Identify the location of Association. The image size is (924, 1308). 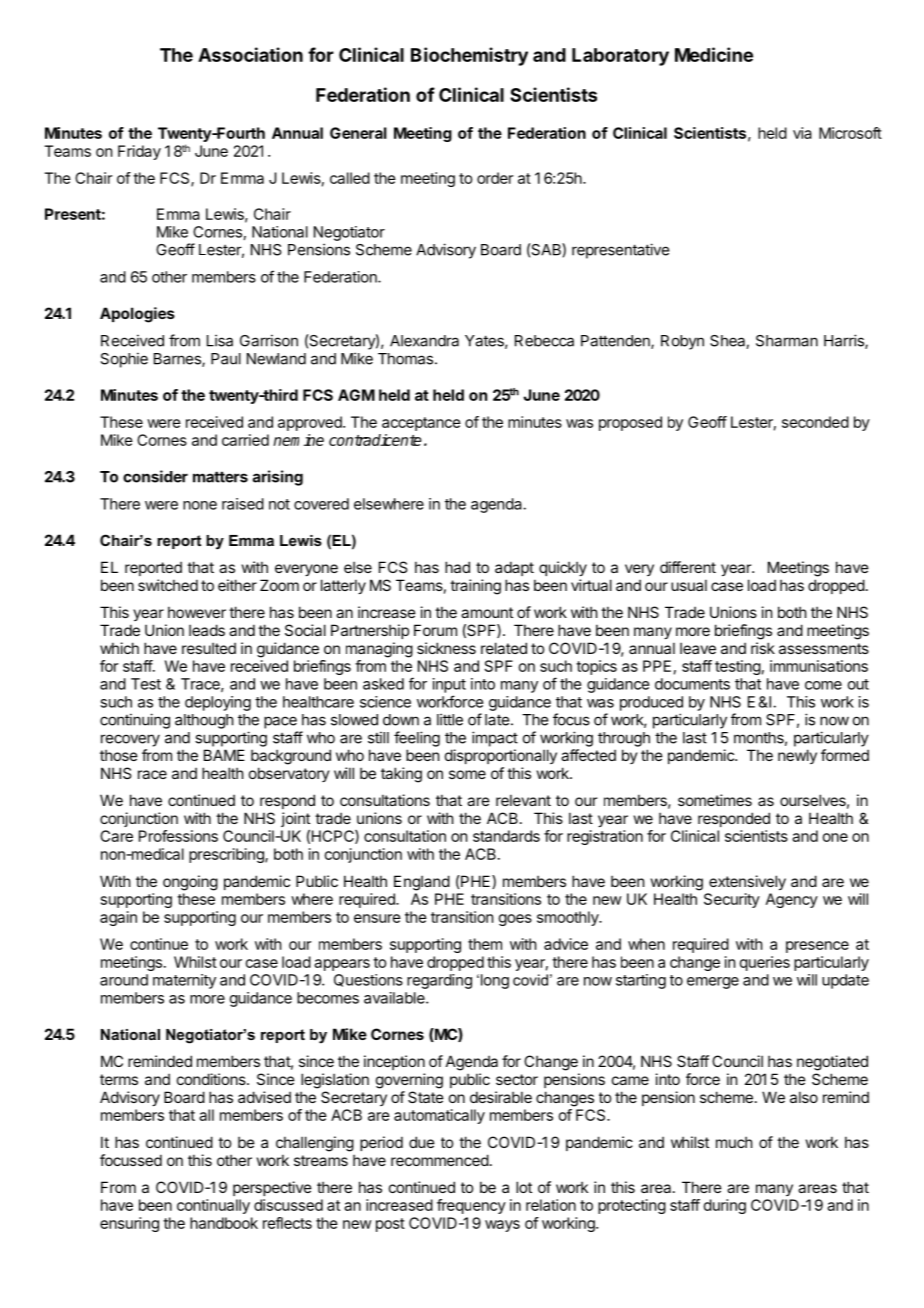
(250, 54).
